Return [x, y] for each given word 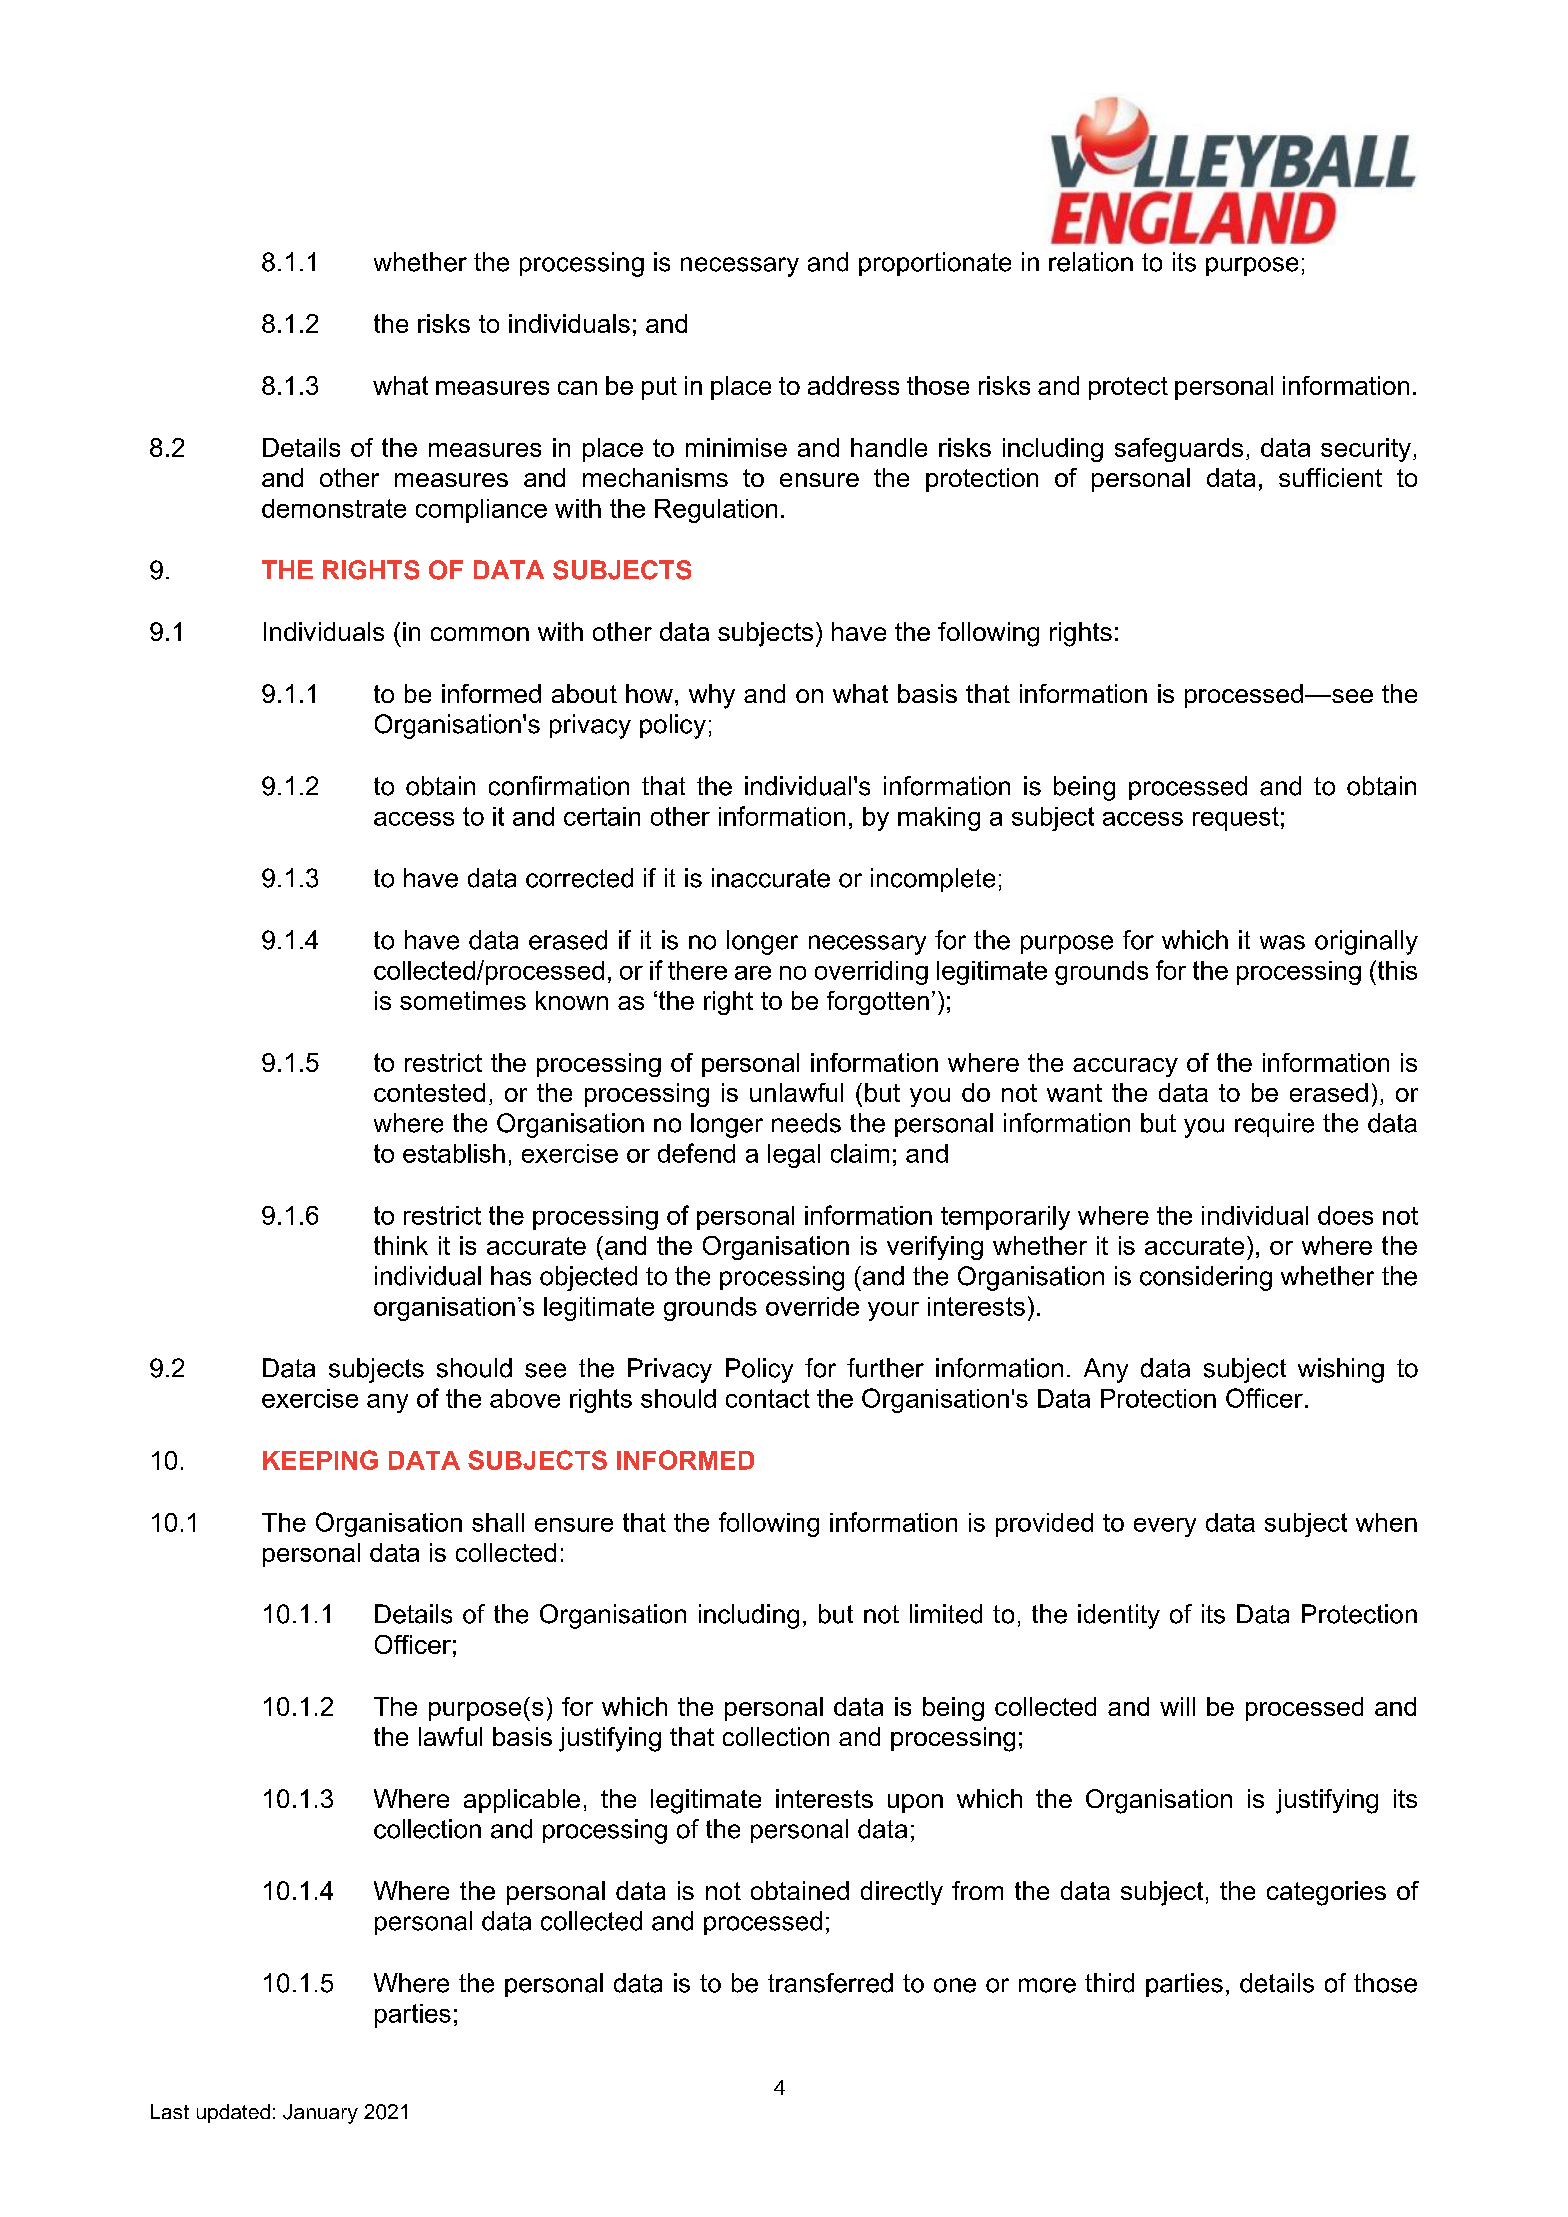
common [480, 634]
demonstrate [334, 508]
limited [946, 1614]
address [853, 385]
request [1236, 819]
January [320, 2114]
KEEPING [320, 1460]
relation [1091, 262]
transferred [830, 1983]
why [712, 696]
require [1274, 1125]
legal [794, 1156]
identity [1119, 1616]
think [401, 1245]
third [1109, 1983]
